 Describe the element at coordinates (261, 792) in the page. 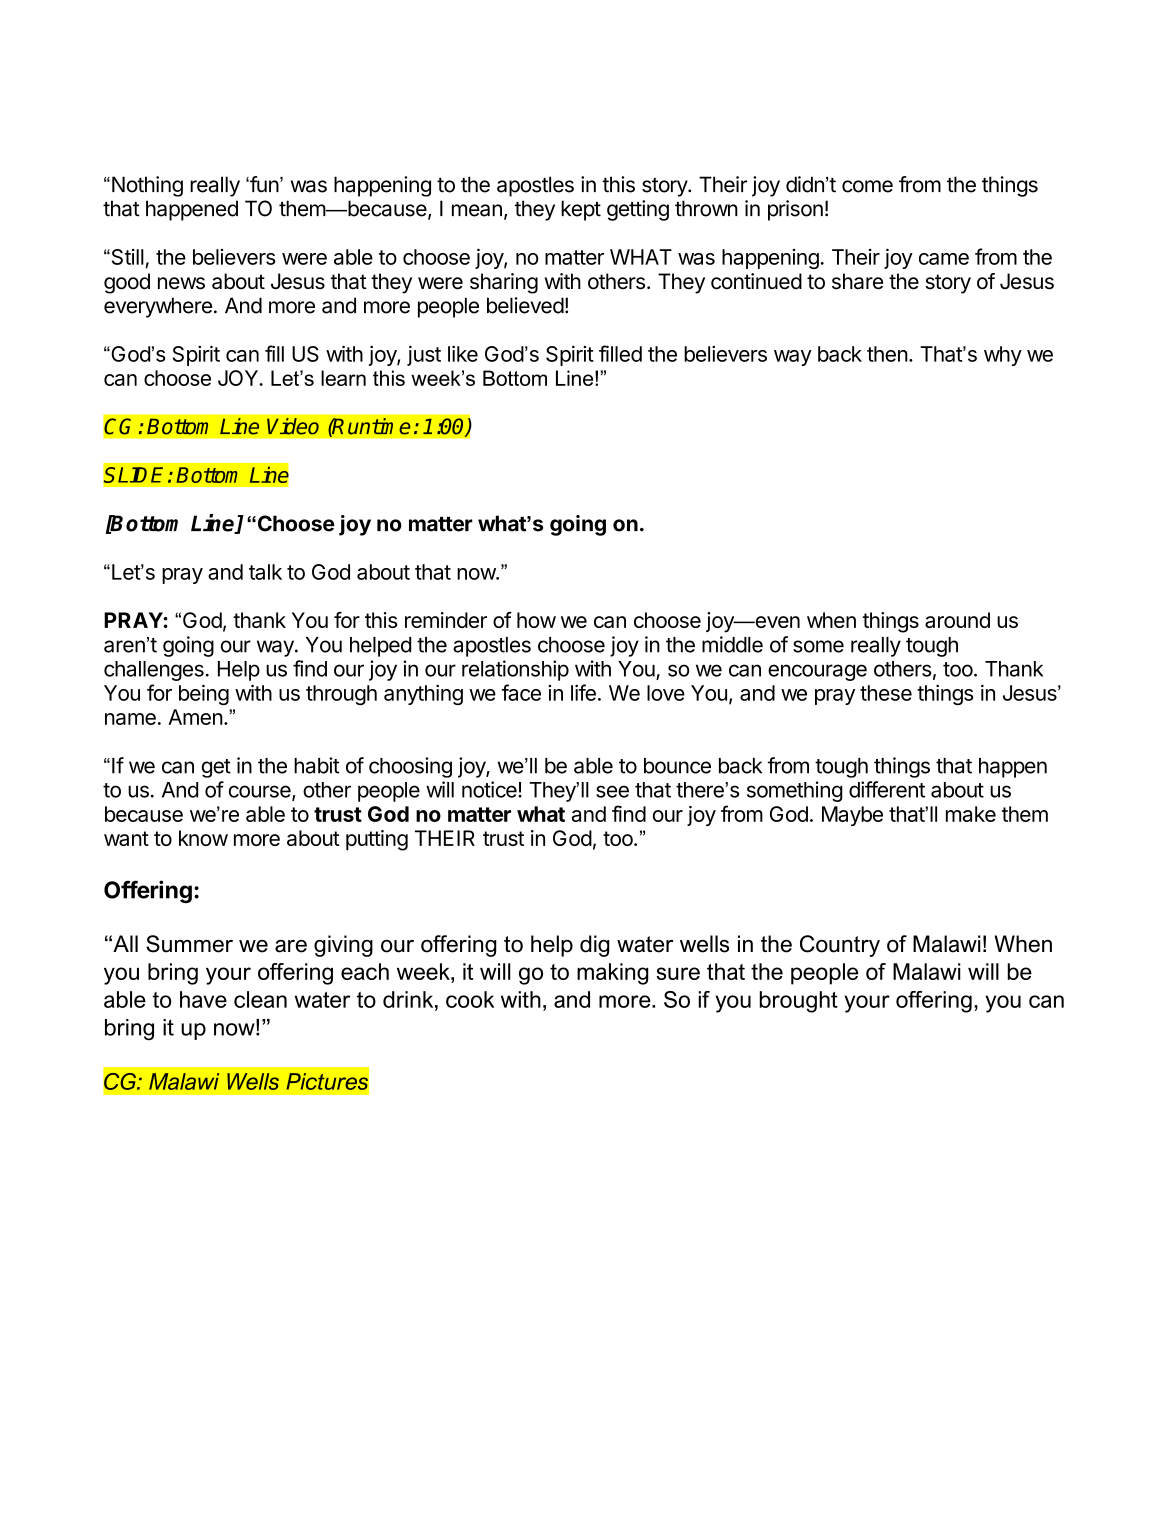

I see `course` at that location.
